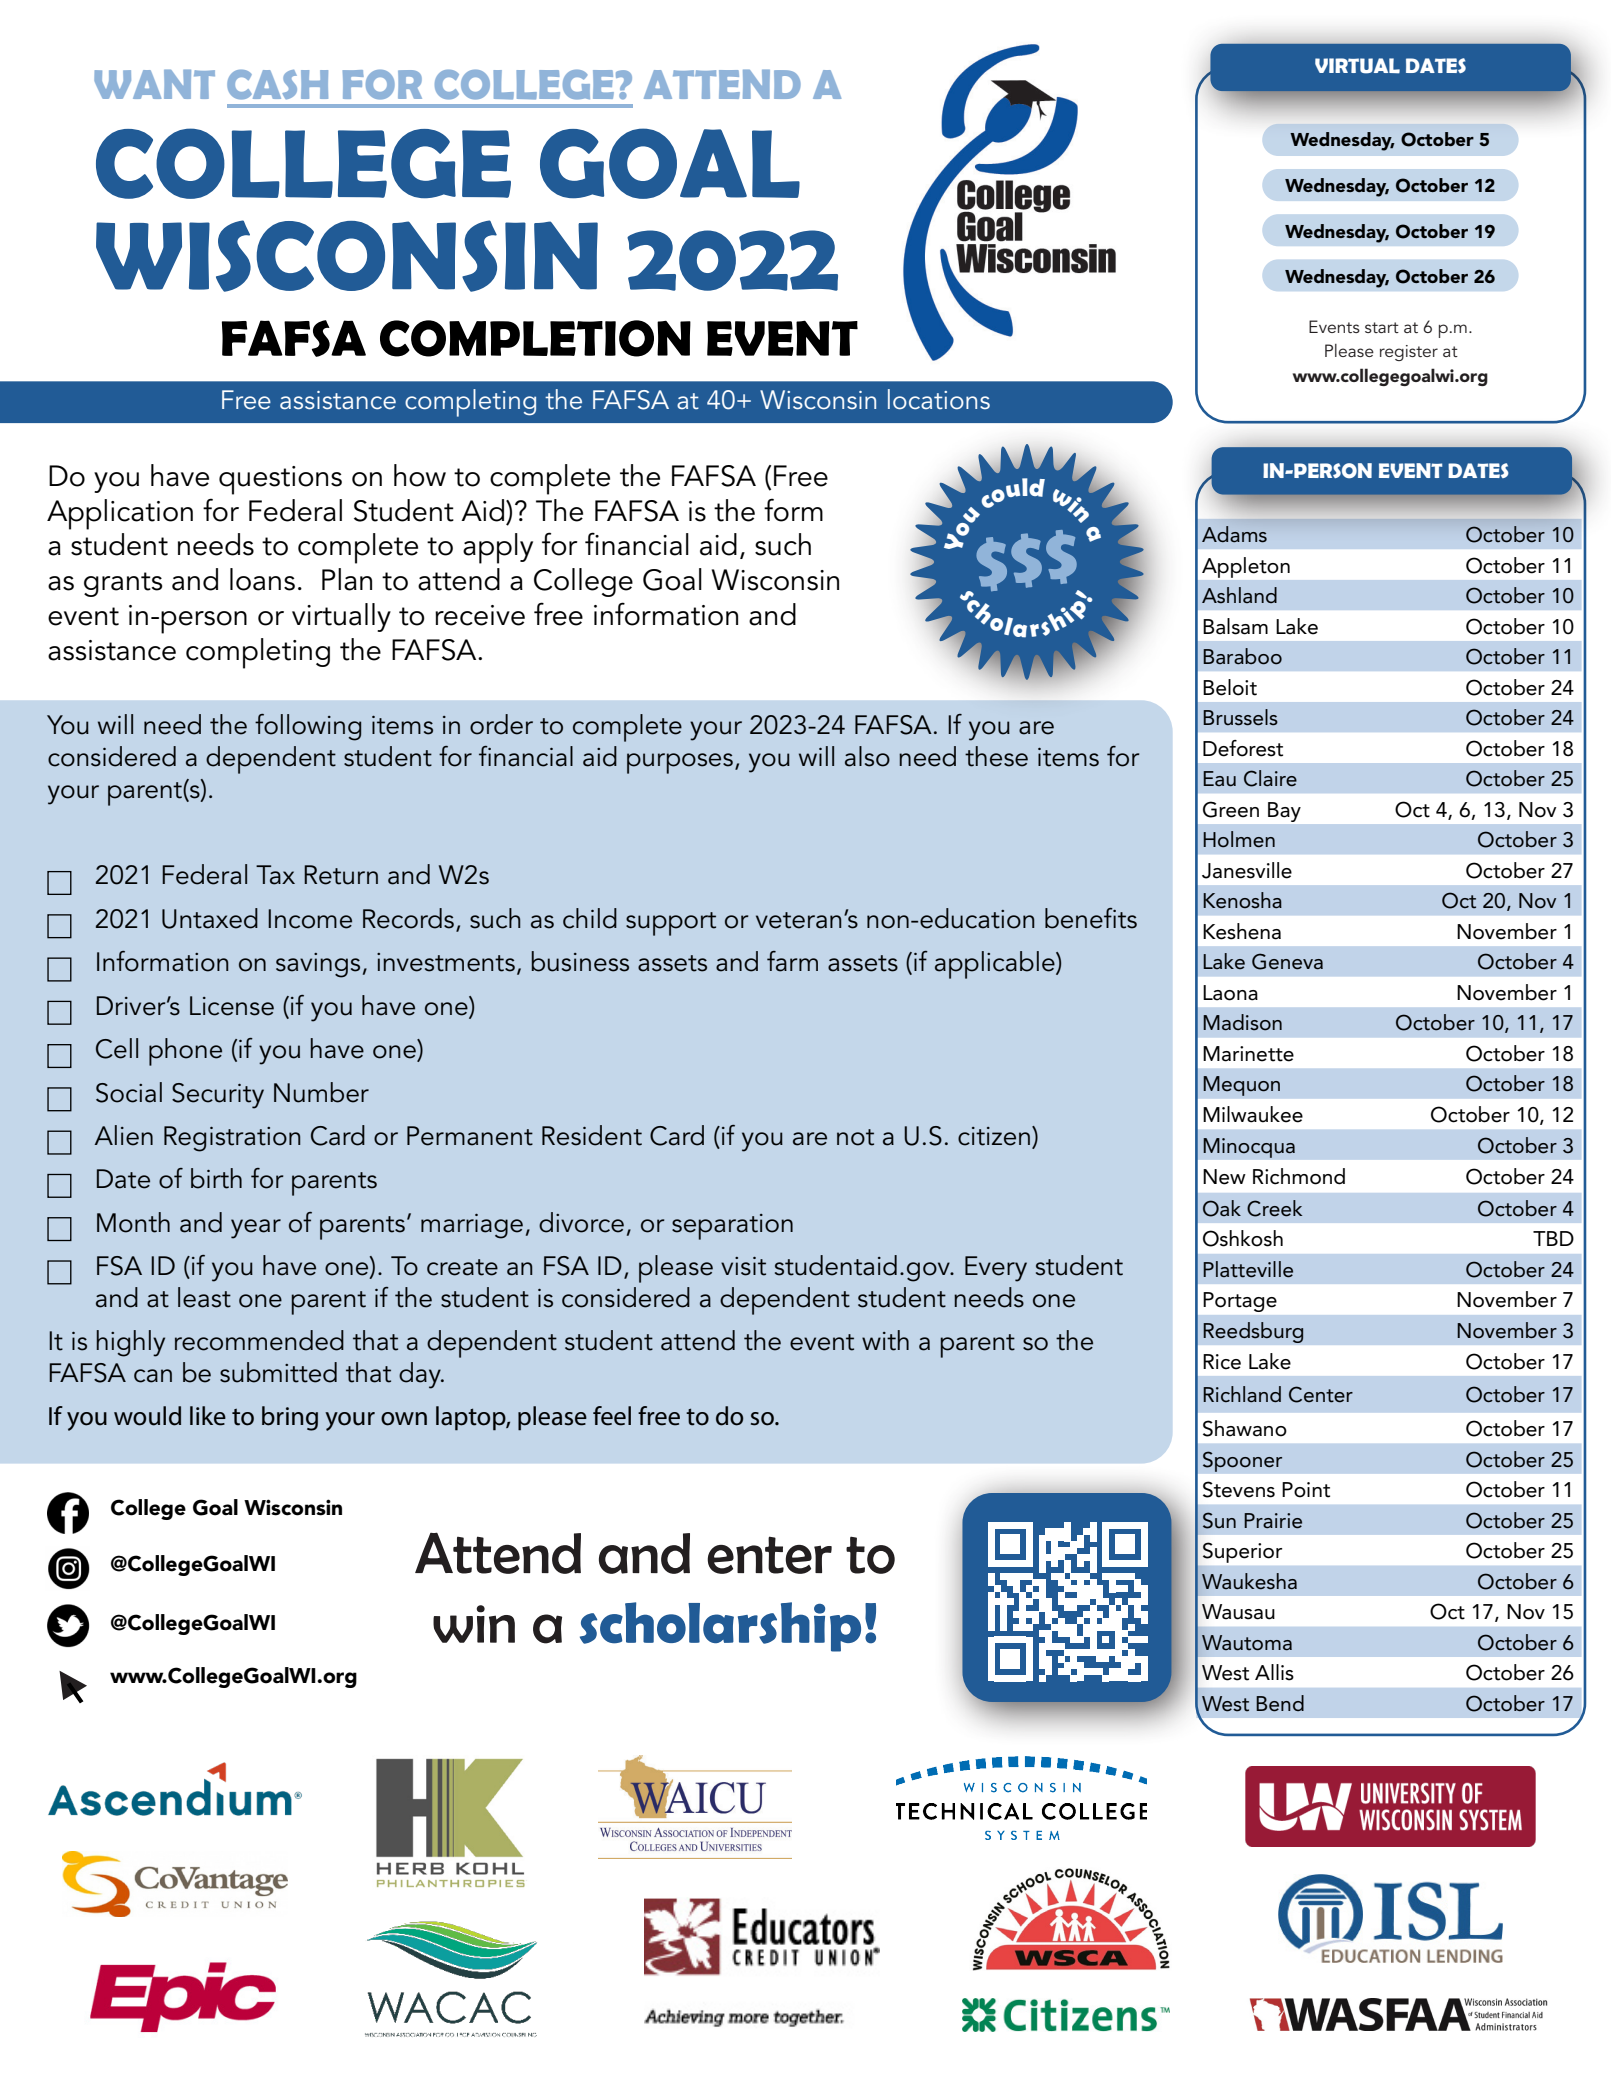 This image has height=2085, width=1611. What do you see at coordinates (280, 480) in the image?
I see `questions` at bounding box center [280, 480].
